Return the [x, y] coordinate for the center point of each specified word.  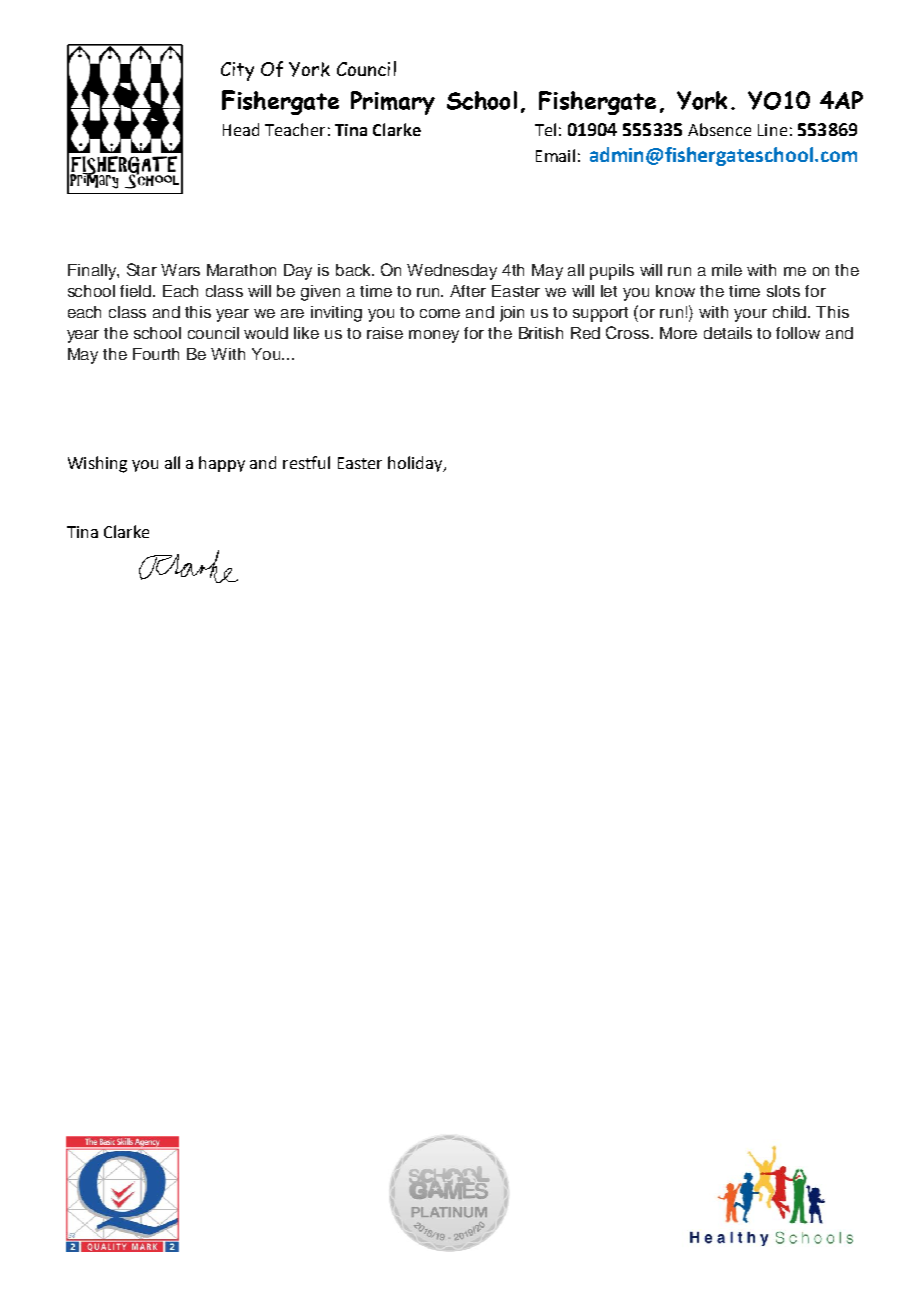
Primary [393, 103]
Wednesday [452, 272]
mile [727, 270]
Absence [719, 129]
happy [222, 464]
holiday [416, 464]
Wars [180, 270]
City [237, 71]
